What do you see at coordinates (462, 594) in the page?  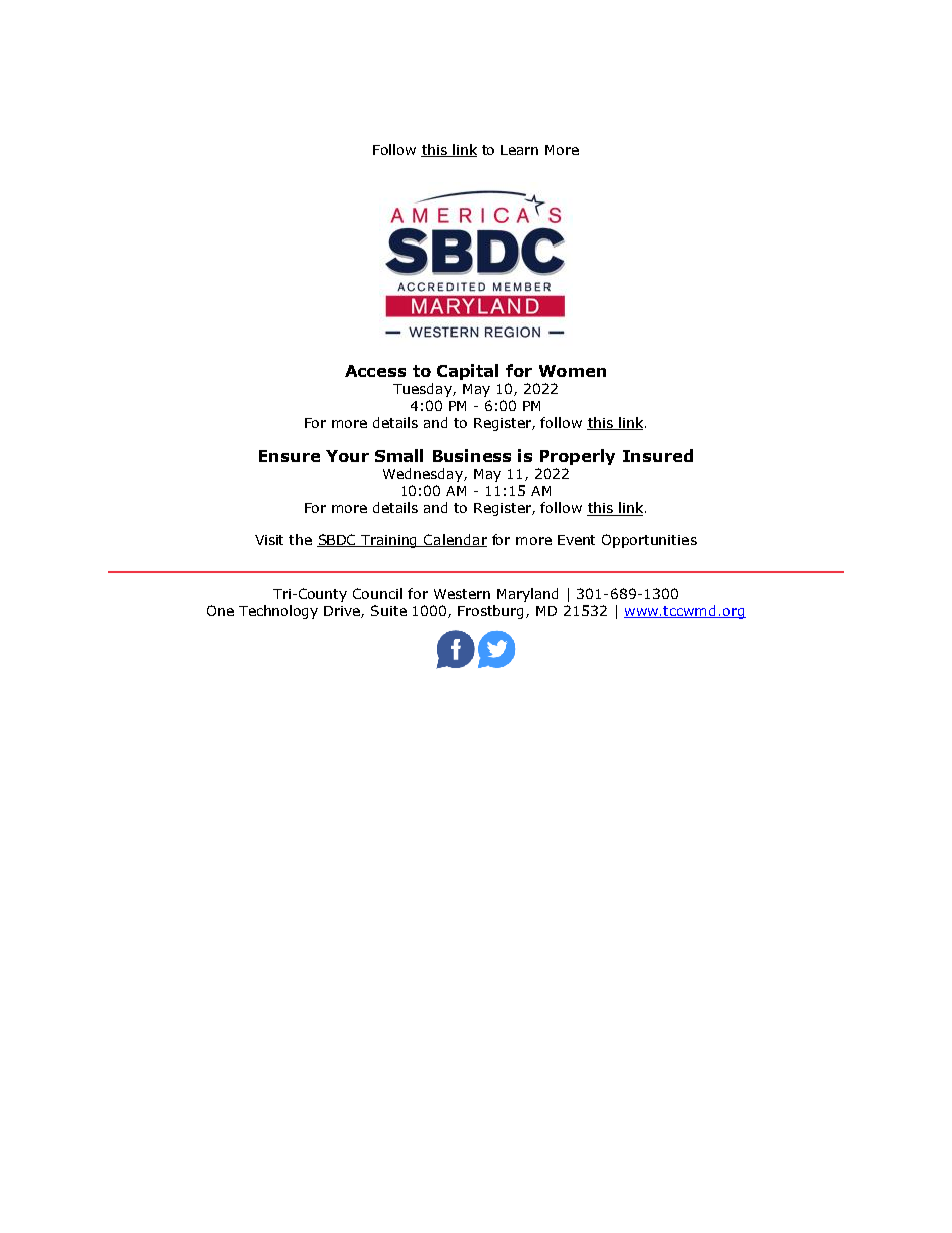 I see `Western` at bounding box center [462, 594].
